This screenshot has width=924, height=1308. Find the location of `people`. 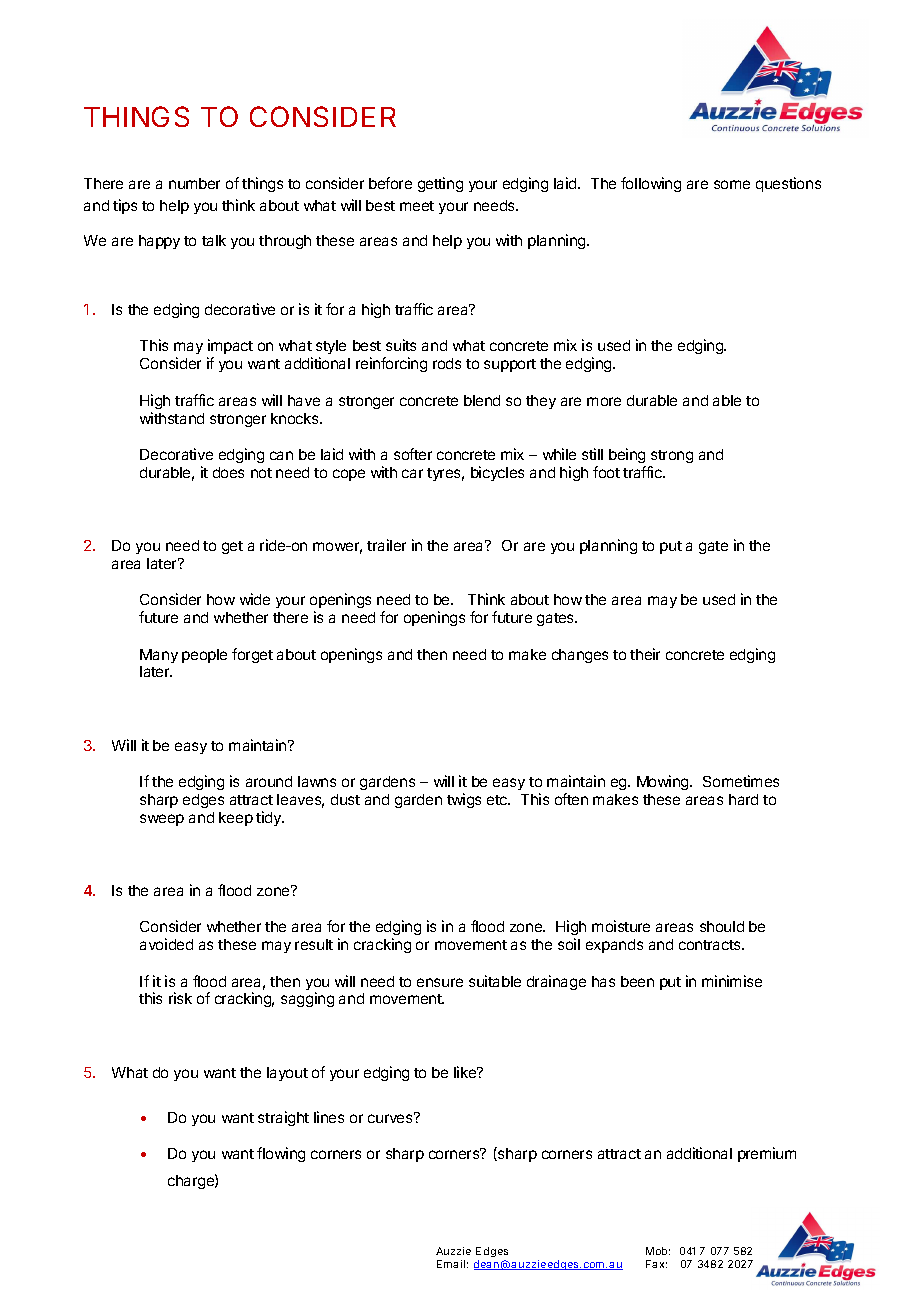

people is located at coordinates (204, 656).
